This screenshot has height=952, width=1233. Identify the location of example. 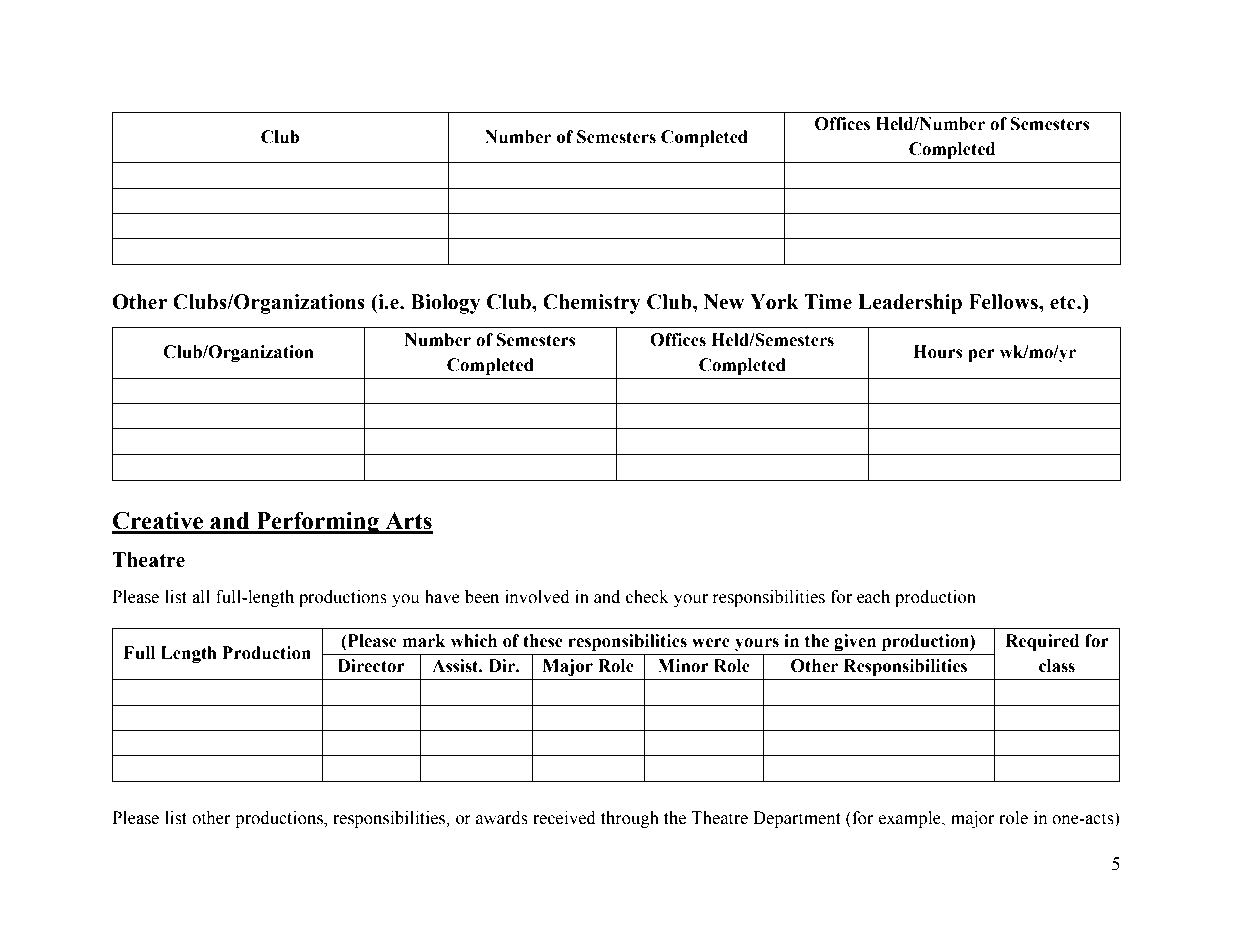
(911, 819).
